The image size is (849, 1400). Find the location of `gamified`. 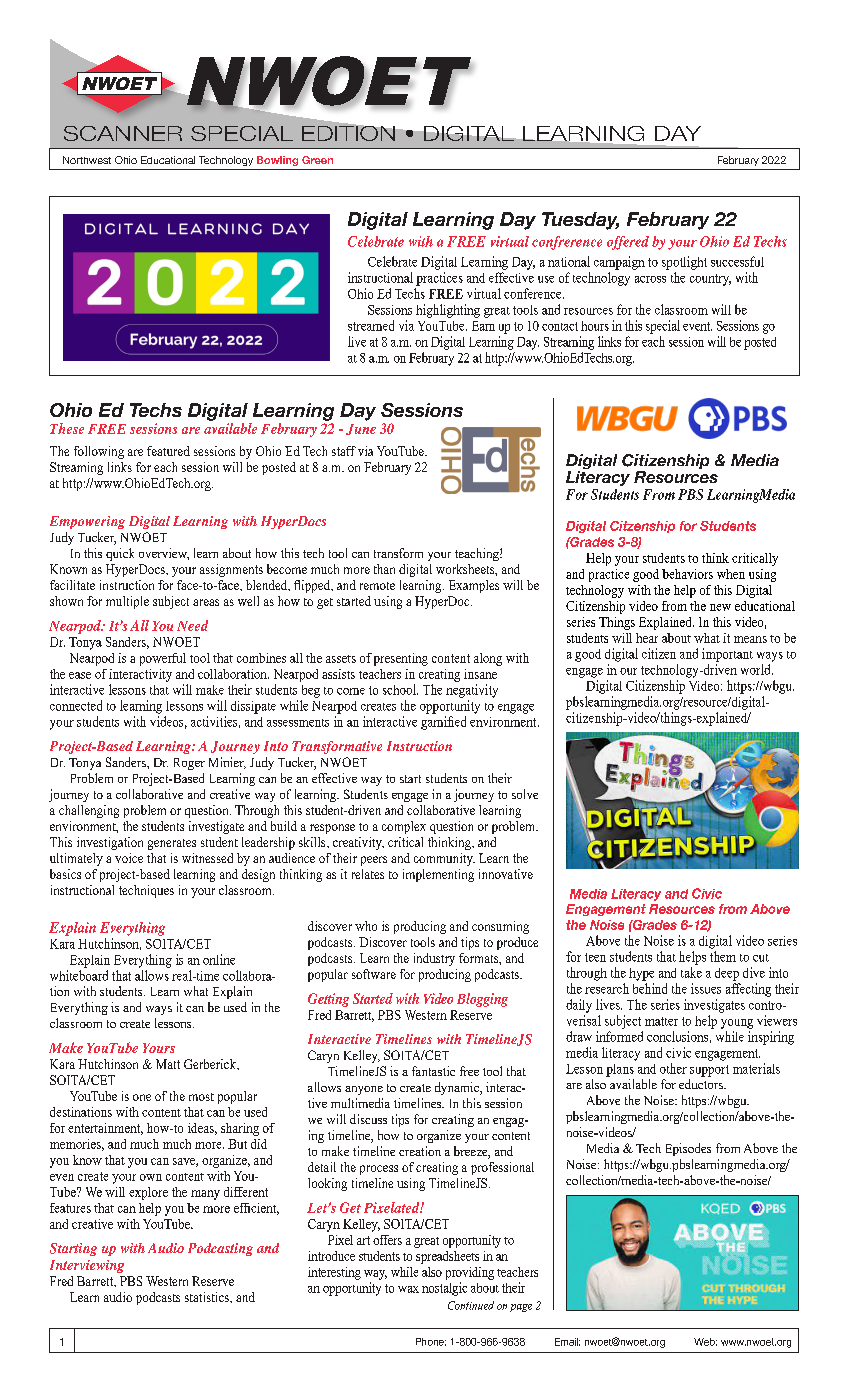

gamified is located at coordinates (443, 723).
